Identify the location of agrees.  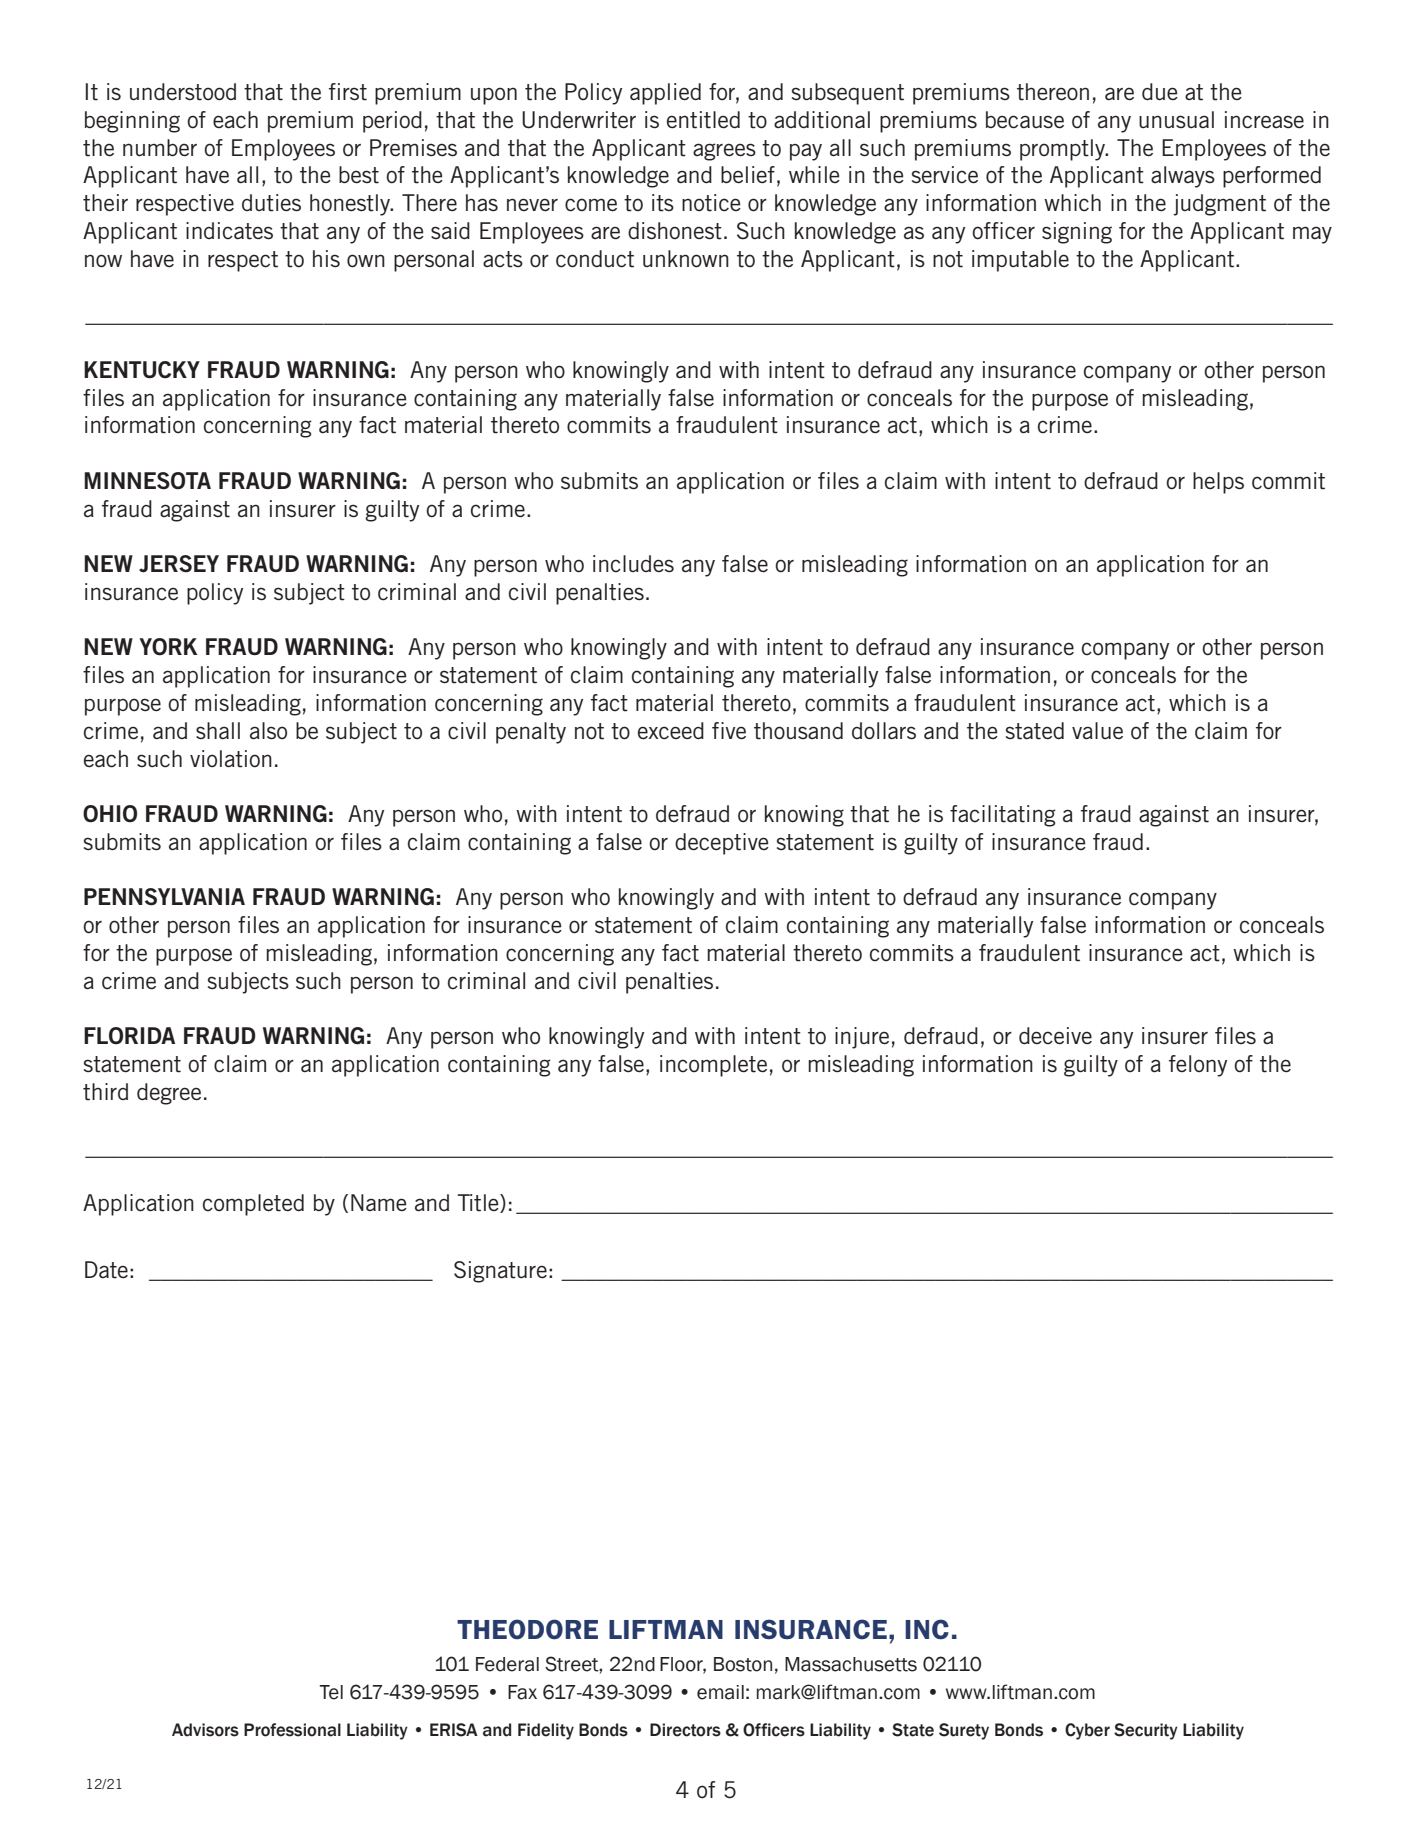
(724, 152).
